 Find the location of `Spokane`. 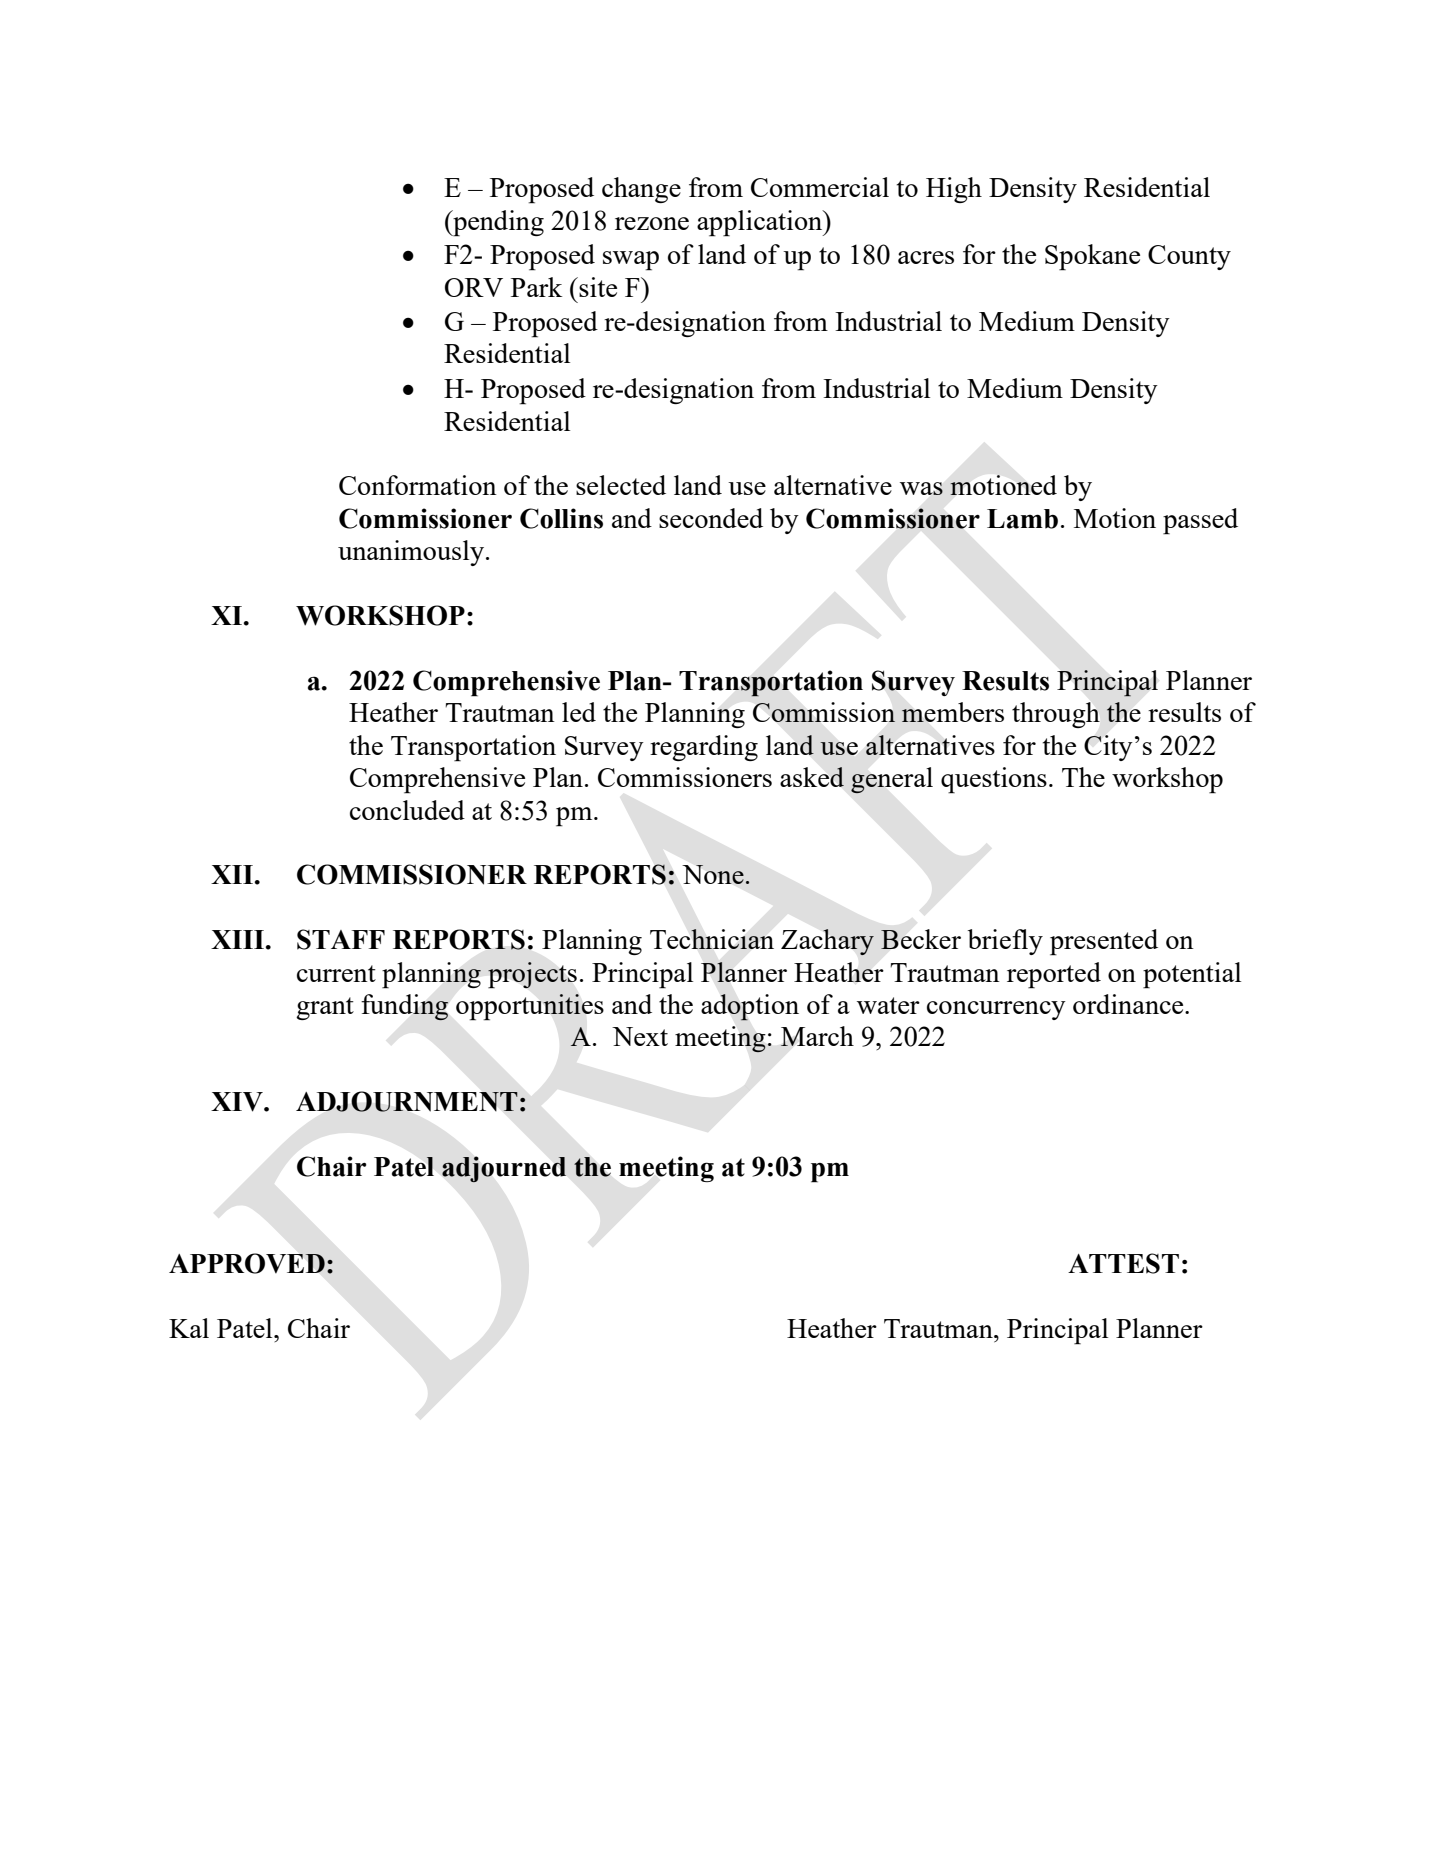

Spokane is located at coordinates (1092, 257).
